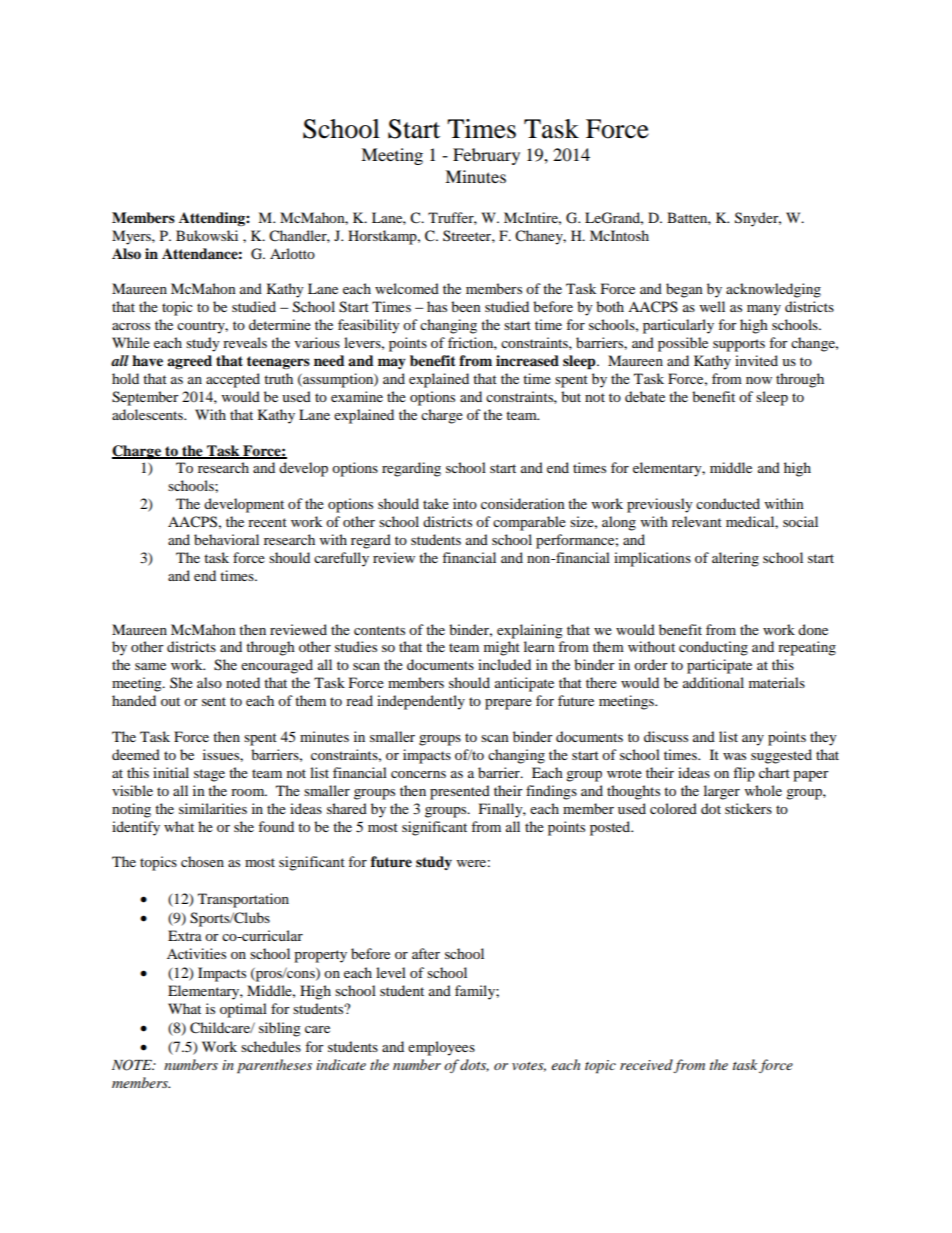 The width and height of the screenshot is (952, 1233). Describe the element at coordinates (243, 1010) in the screenshot. I see `optimal` at that location.
